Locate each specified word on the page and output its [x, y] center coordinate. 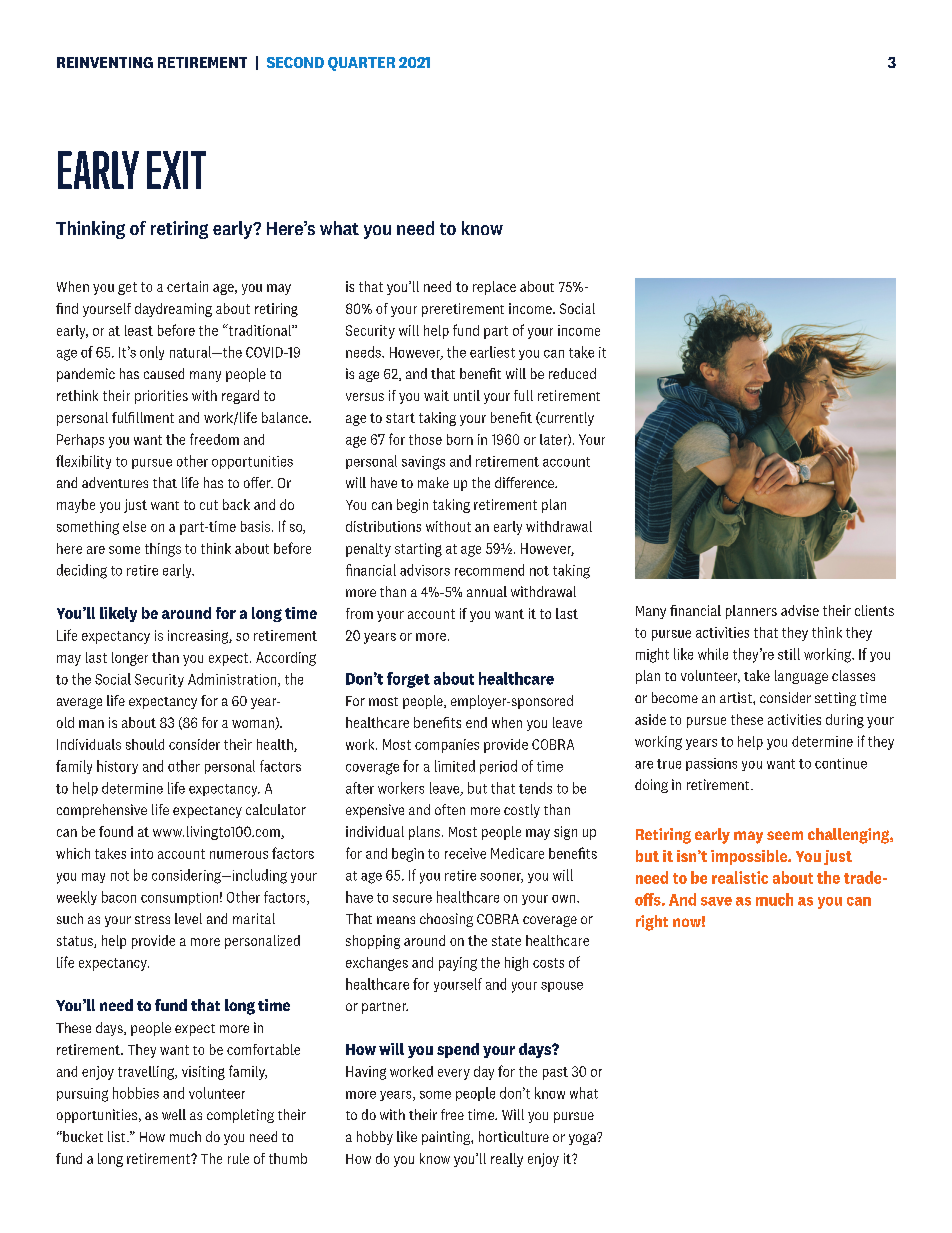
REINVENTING [105, 62]
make [433, 482]
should [145, 744]
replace [494, 288]
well [174, 1114]
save [716, 901]
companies [447, 746]
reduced [572, 373]
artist [737, 697]
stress [152, 919]
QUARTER [361, 64]
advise [800, 610]
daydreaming [173, 310]
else [134, 526]
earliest [492, 352]
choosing [446, 920]
